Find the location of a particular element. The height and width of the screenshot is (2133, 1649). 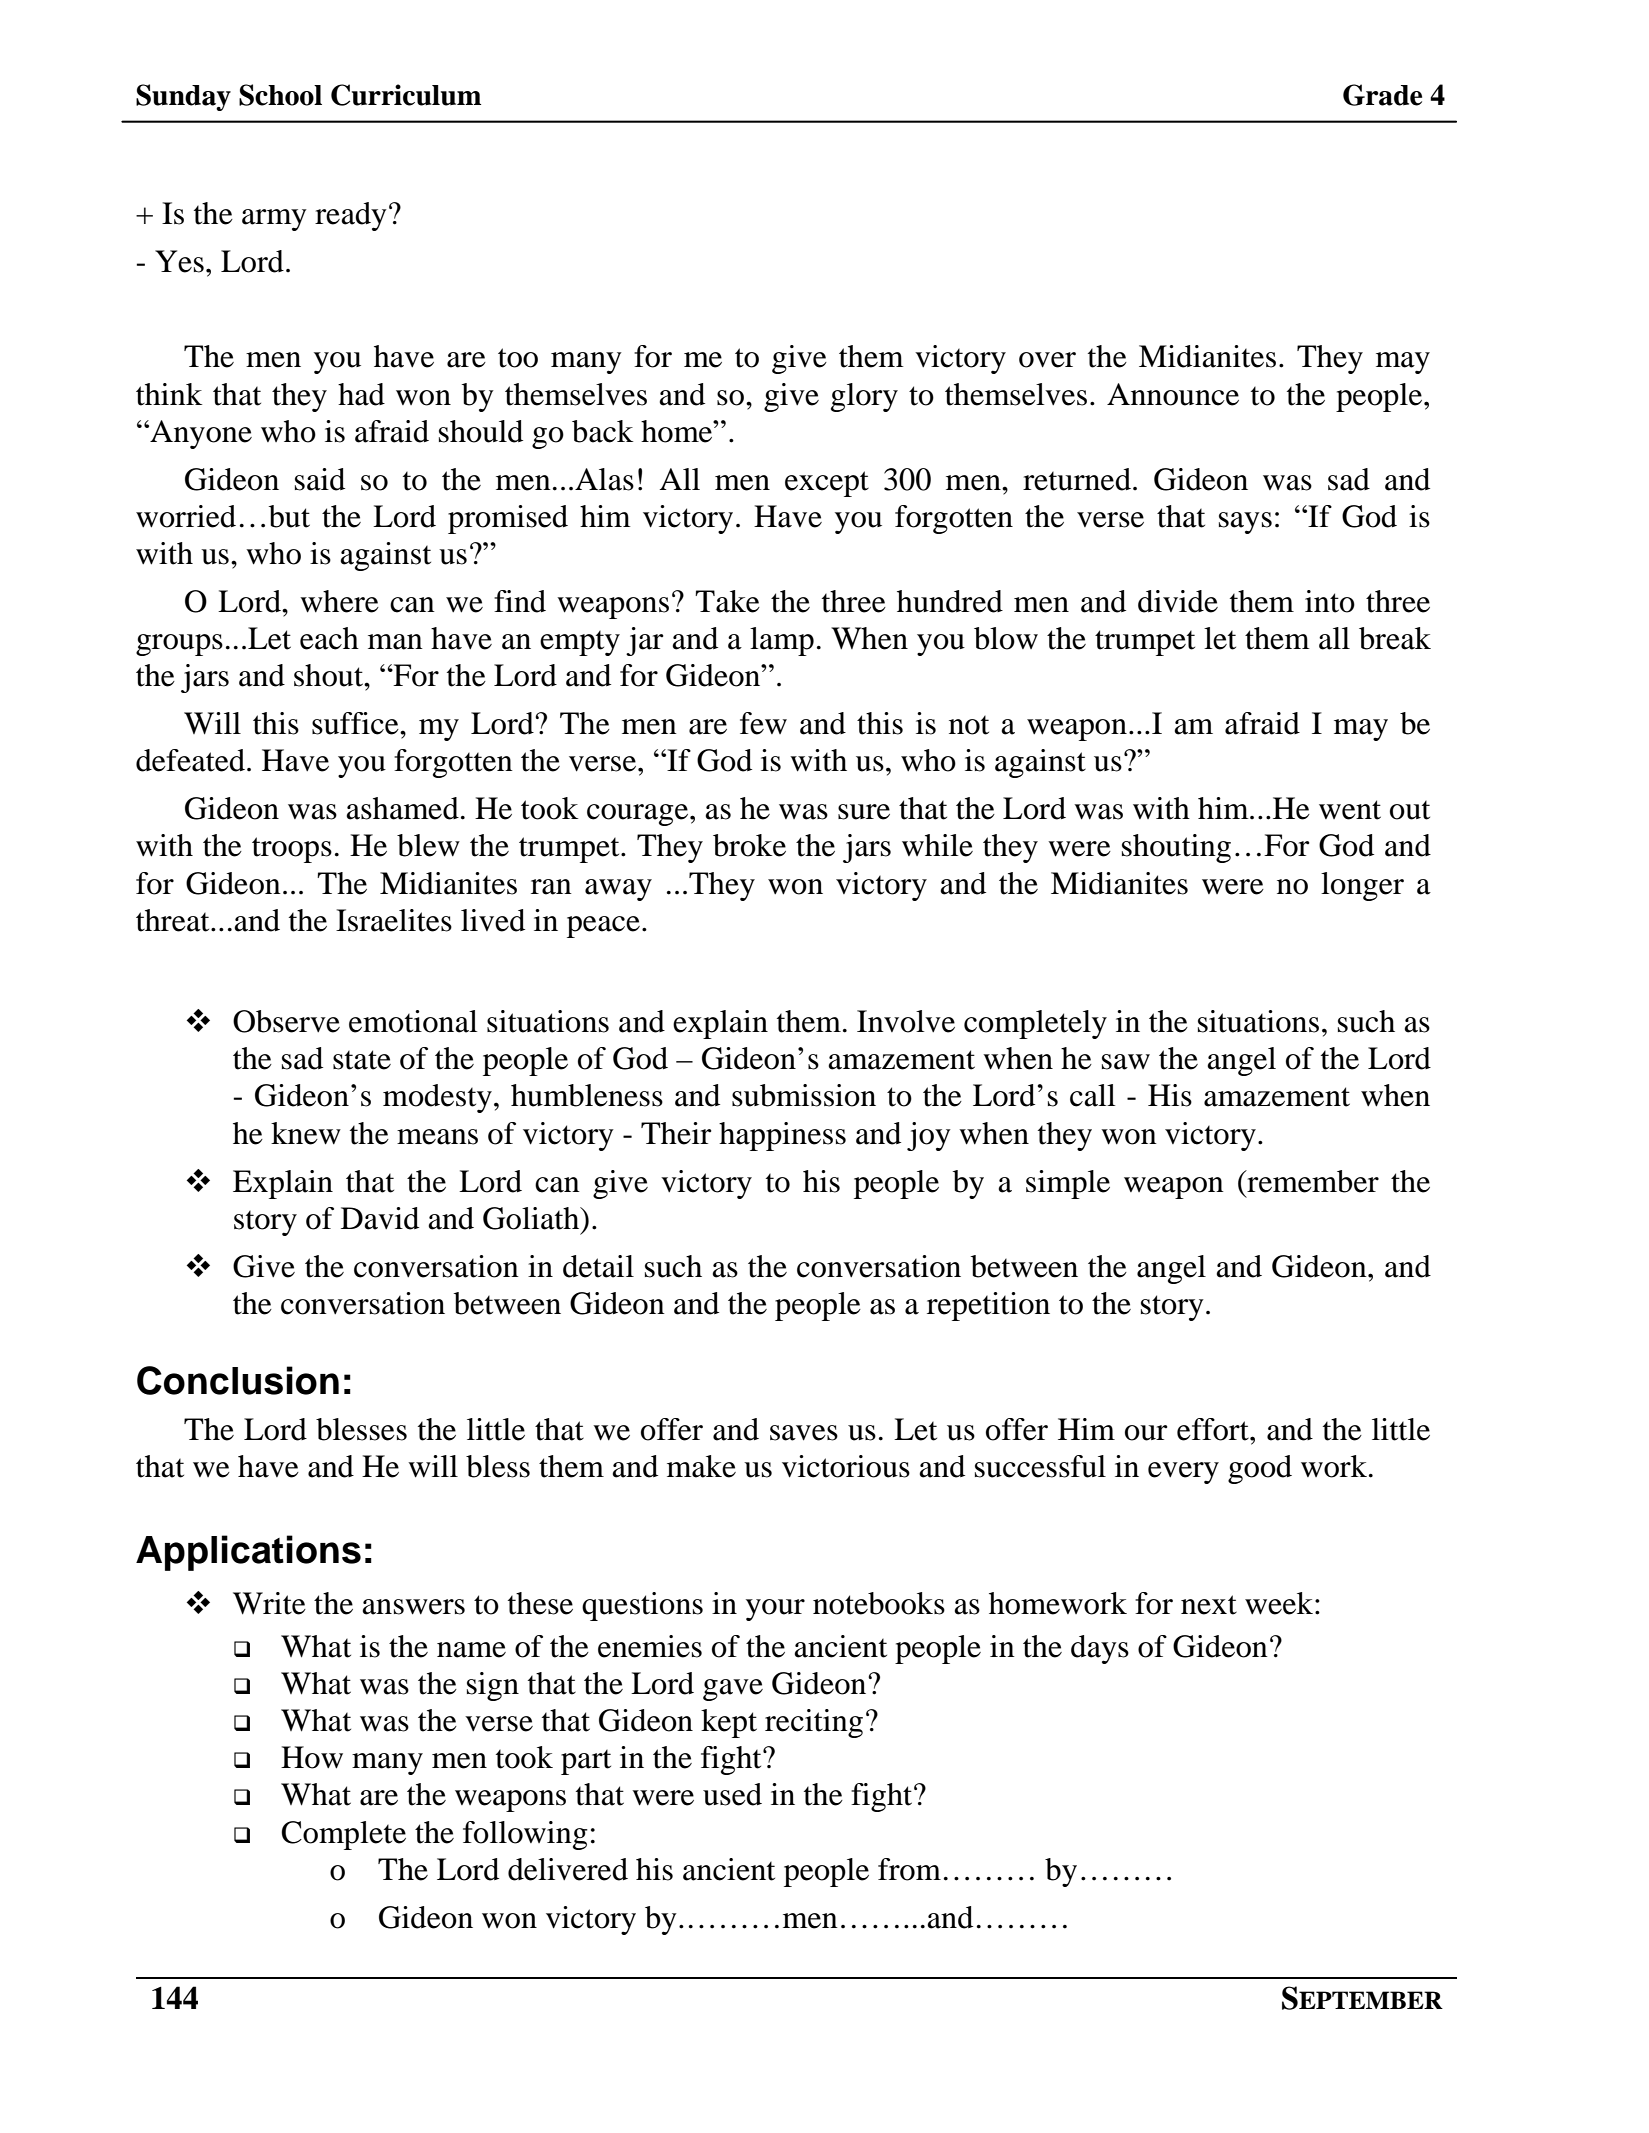

glory is located at coordinates (864, 397).
